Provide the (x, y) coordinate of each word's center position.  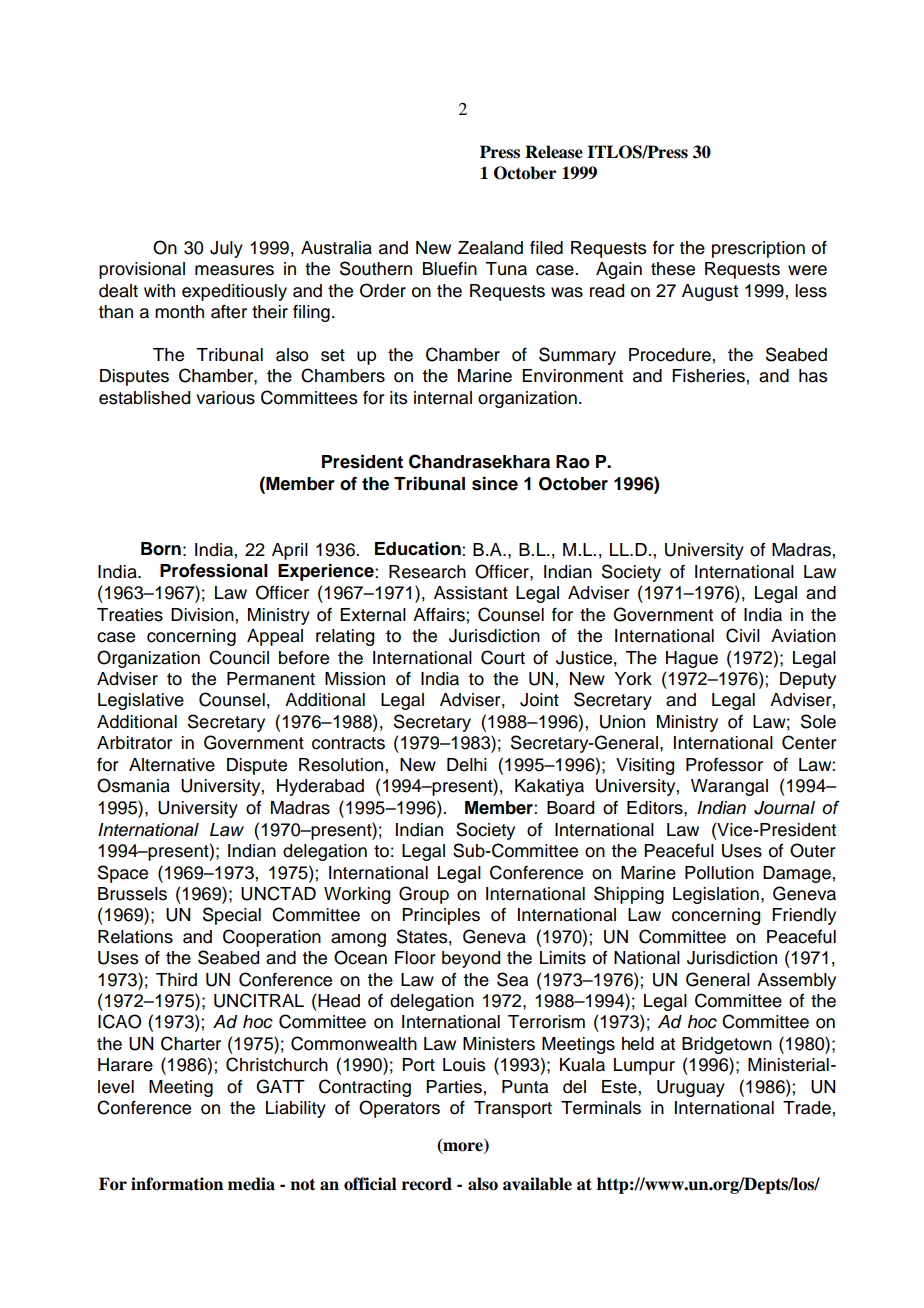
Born (161, 549)
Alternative (172, 765)
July (226, 249)
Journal (784, 808)
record (427, 1184)
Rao (573, 462)
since (495, 484)
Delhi (467, 765)
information (177, 1184)
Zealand (490, 248)
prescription (758, 249)
